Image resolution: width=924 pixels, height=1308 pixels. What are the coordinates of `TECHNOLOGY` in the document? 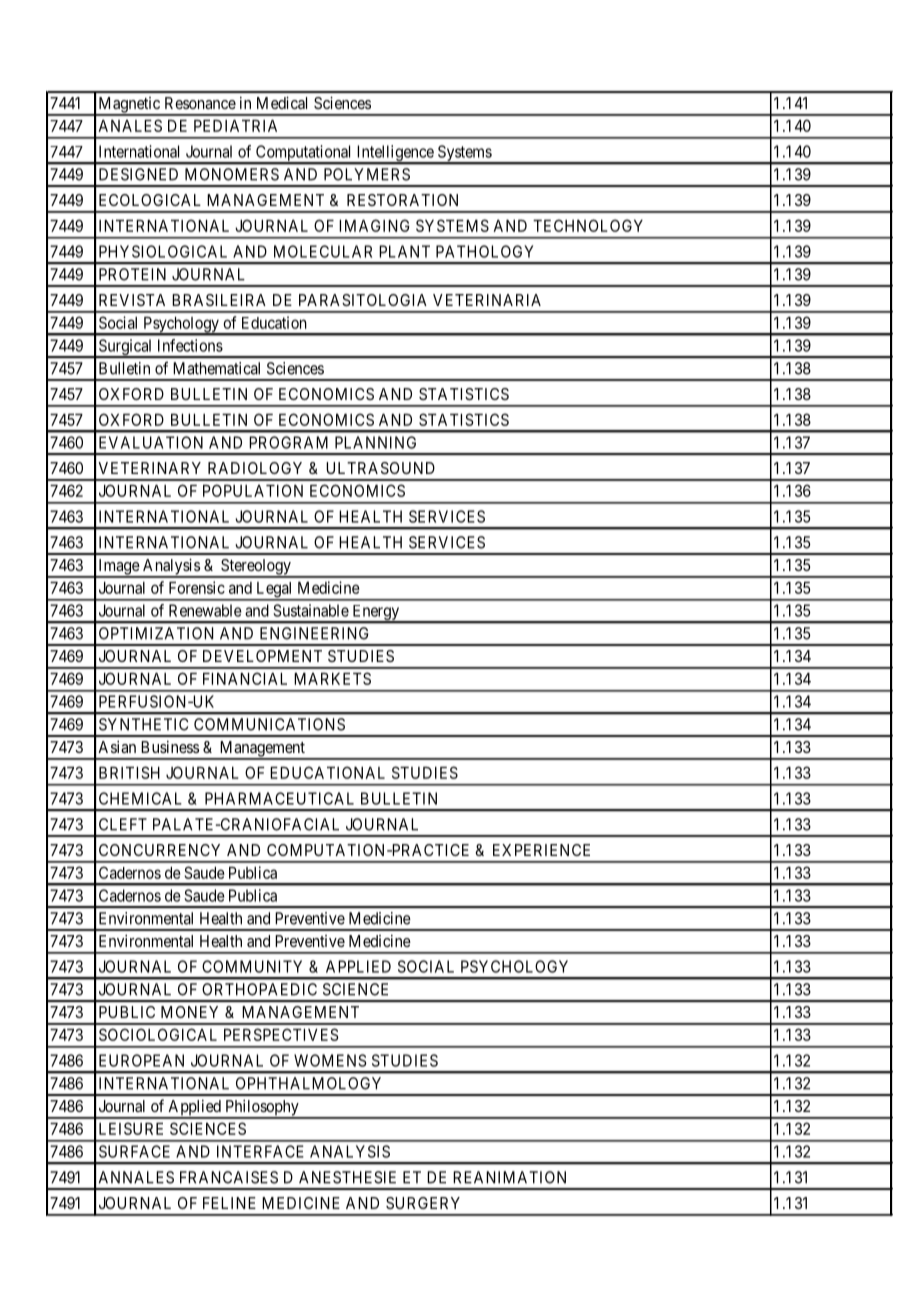 It's located at (588, 225).
